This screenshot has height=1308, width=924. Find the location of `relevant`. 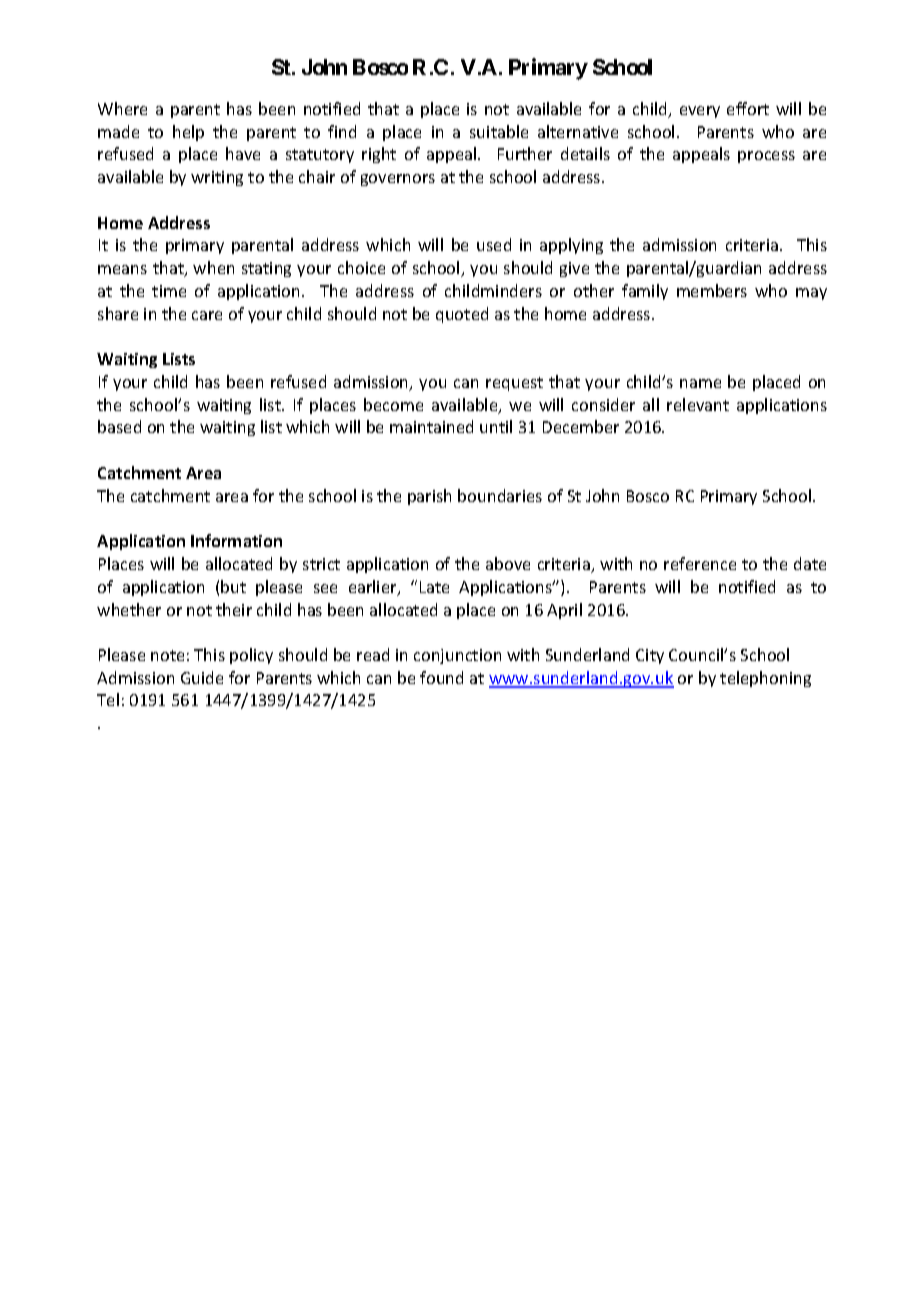

relevant is located at coordinates (698, 404).
